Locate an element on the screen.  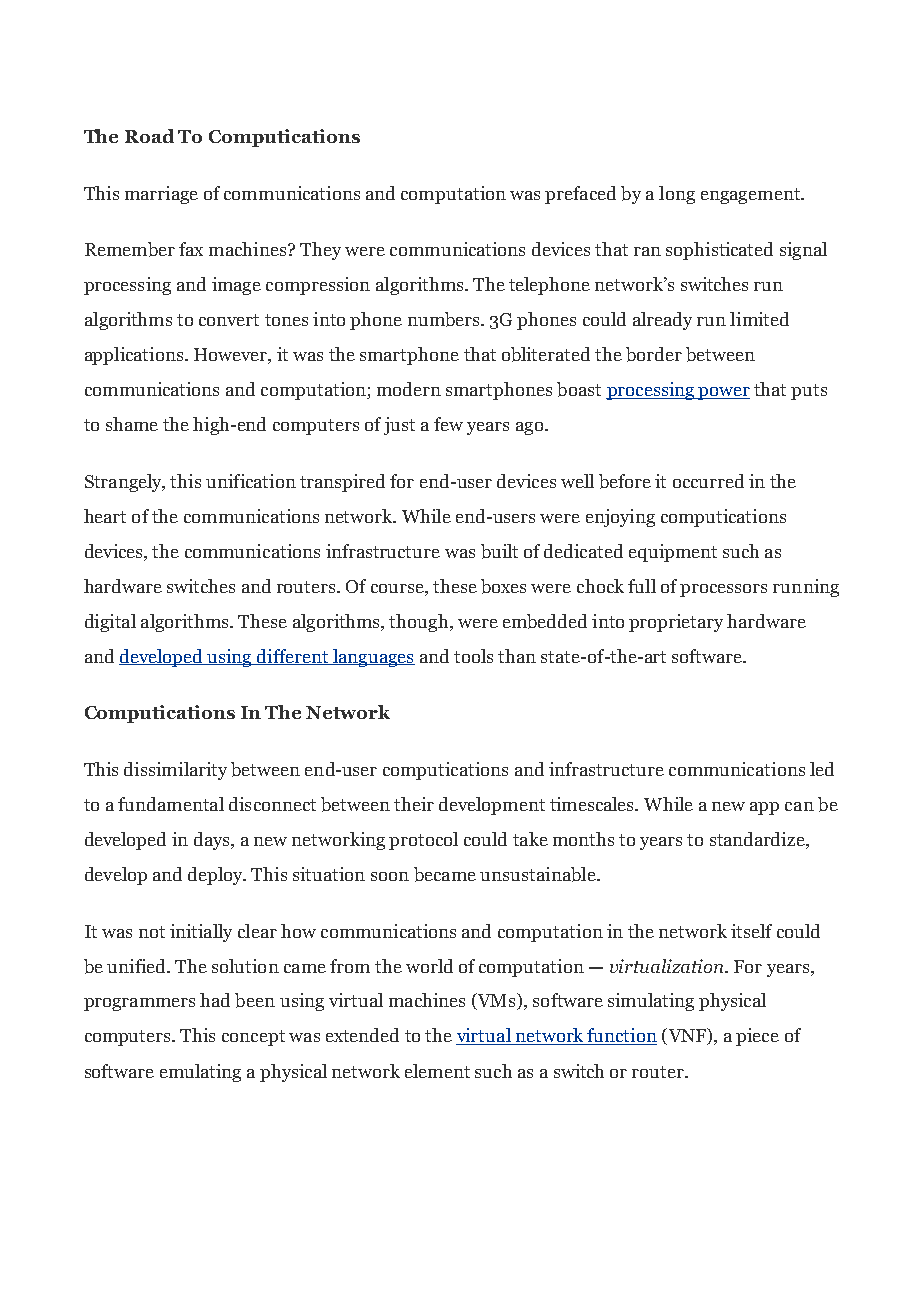
prefaced is located at coordinates (580, 195).
